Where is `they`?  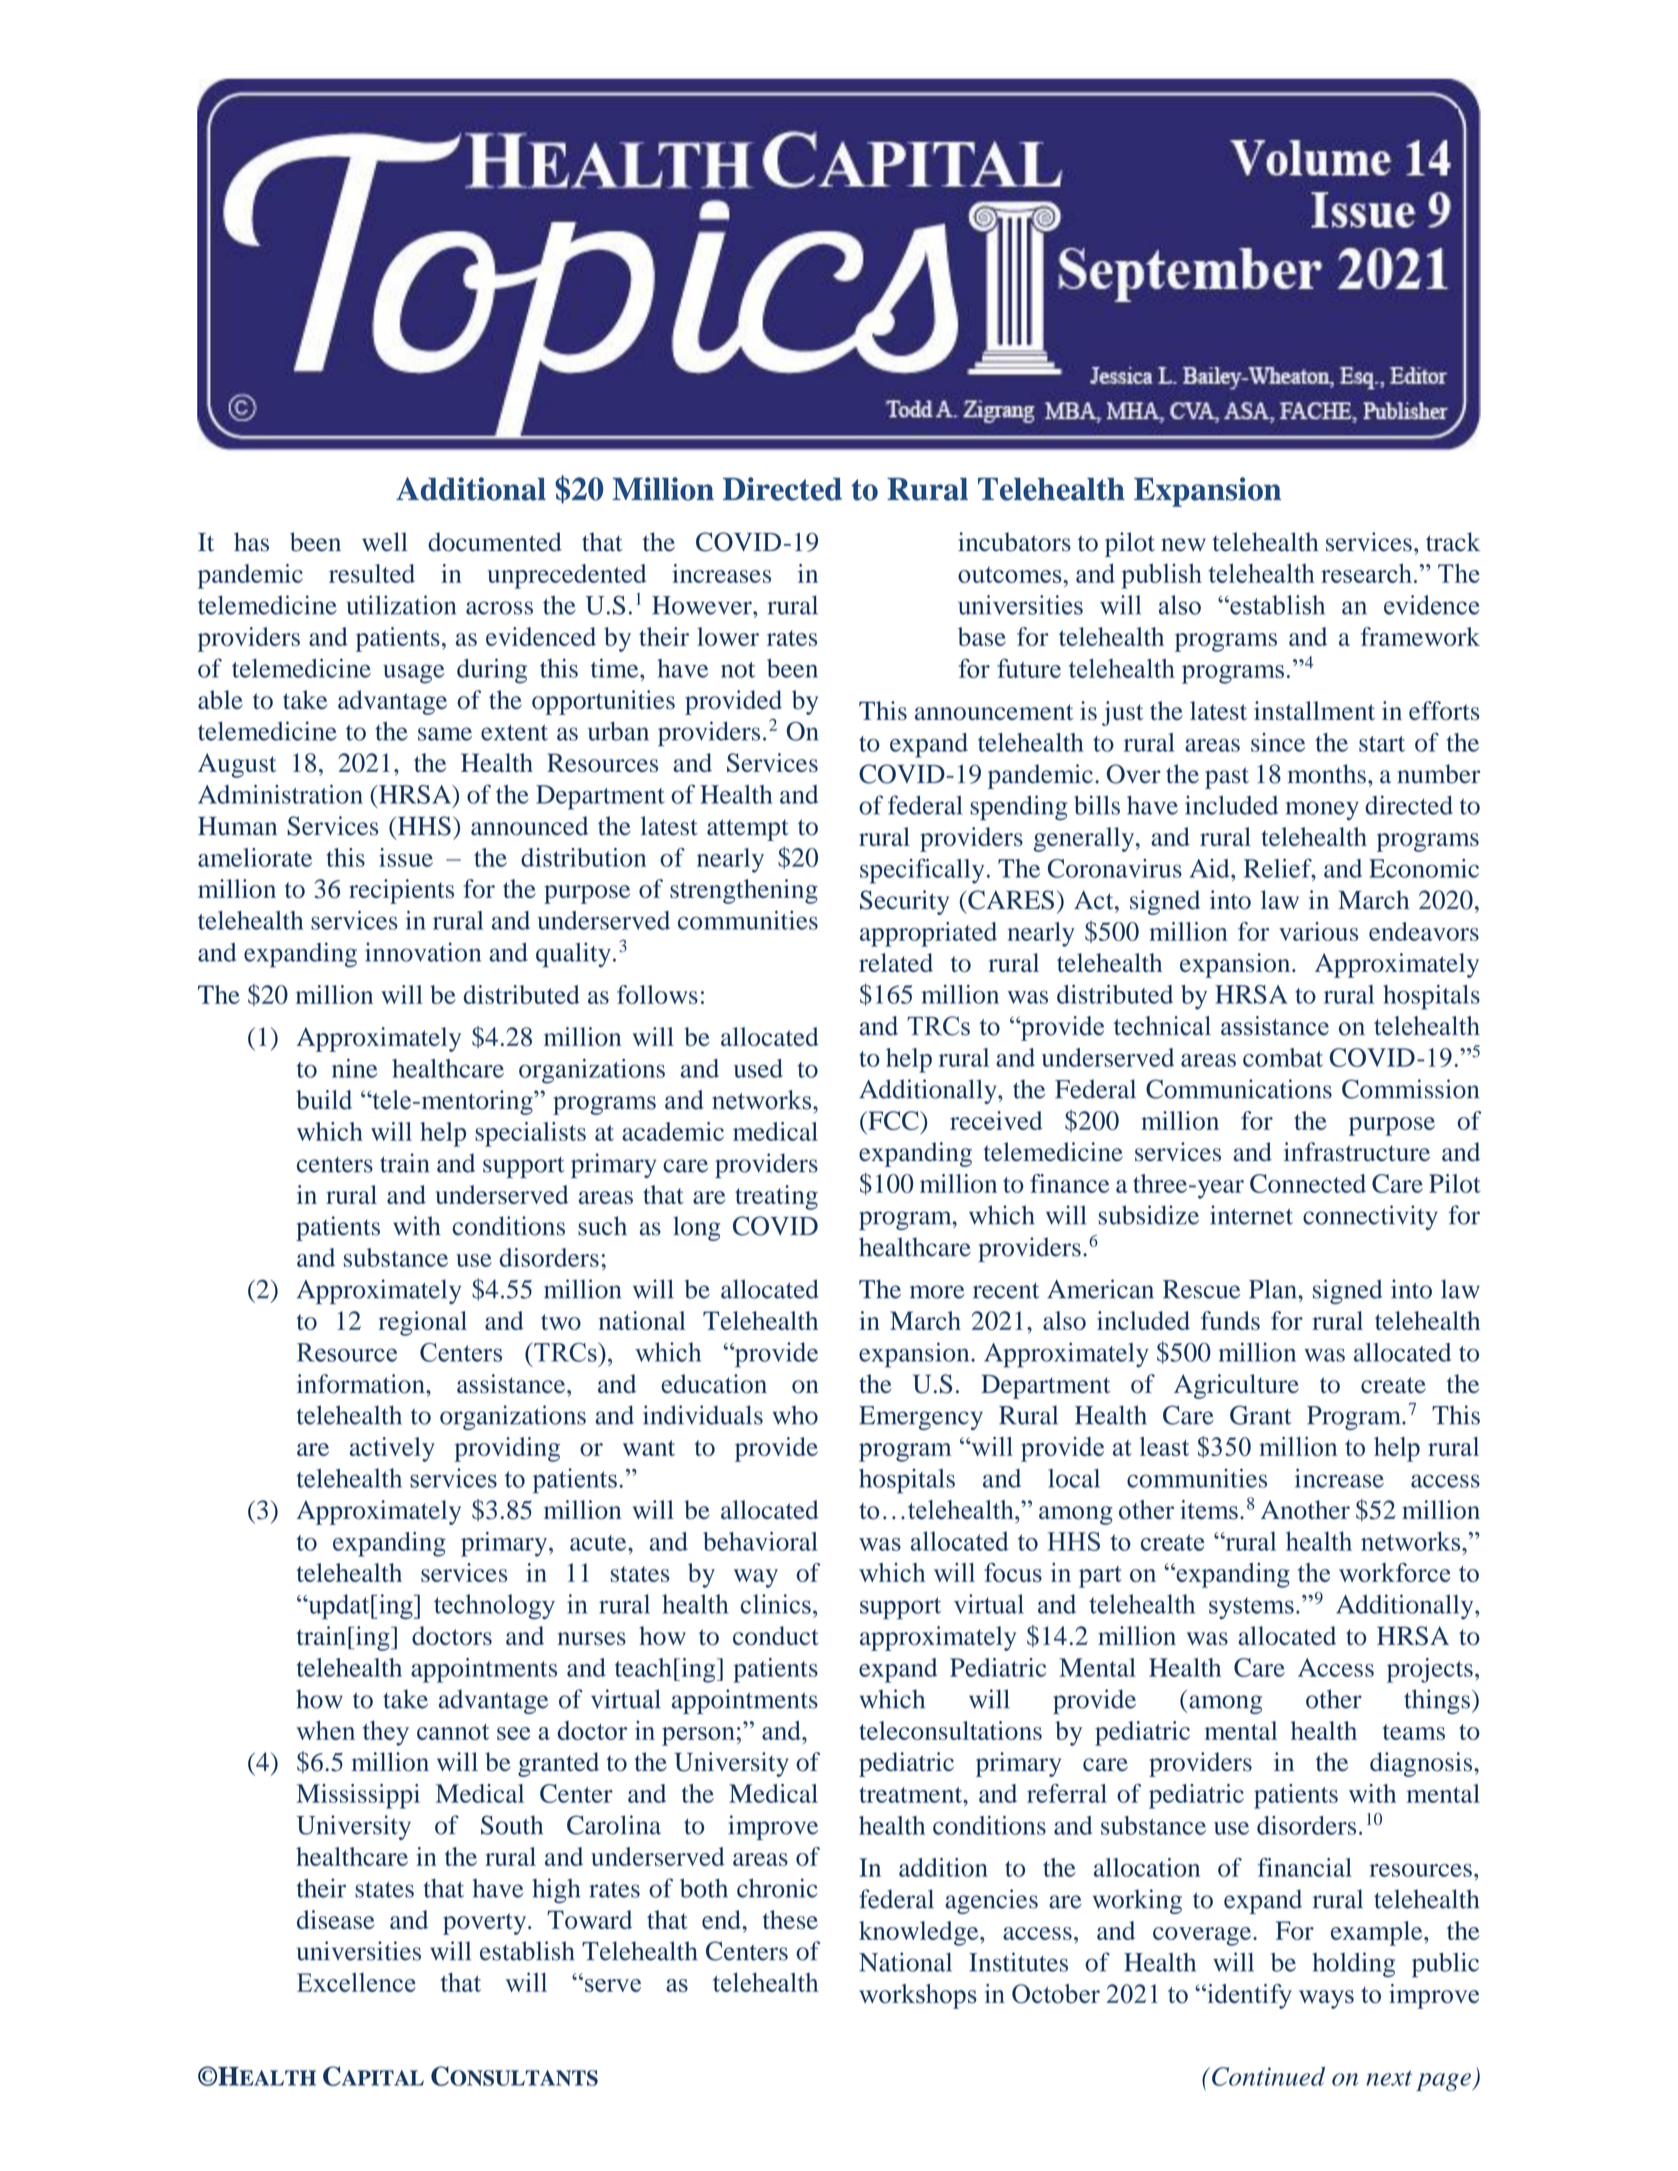 they is located at coordinates (386, 1733).
